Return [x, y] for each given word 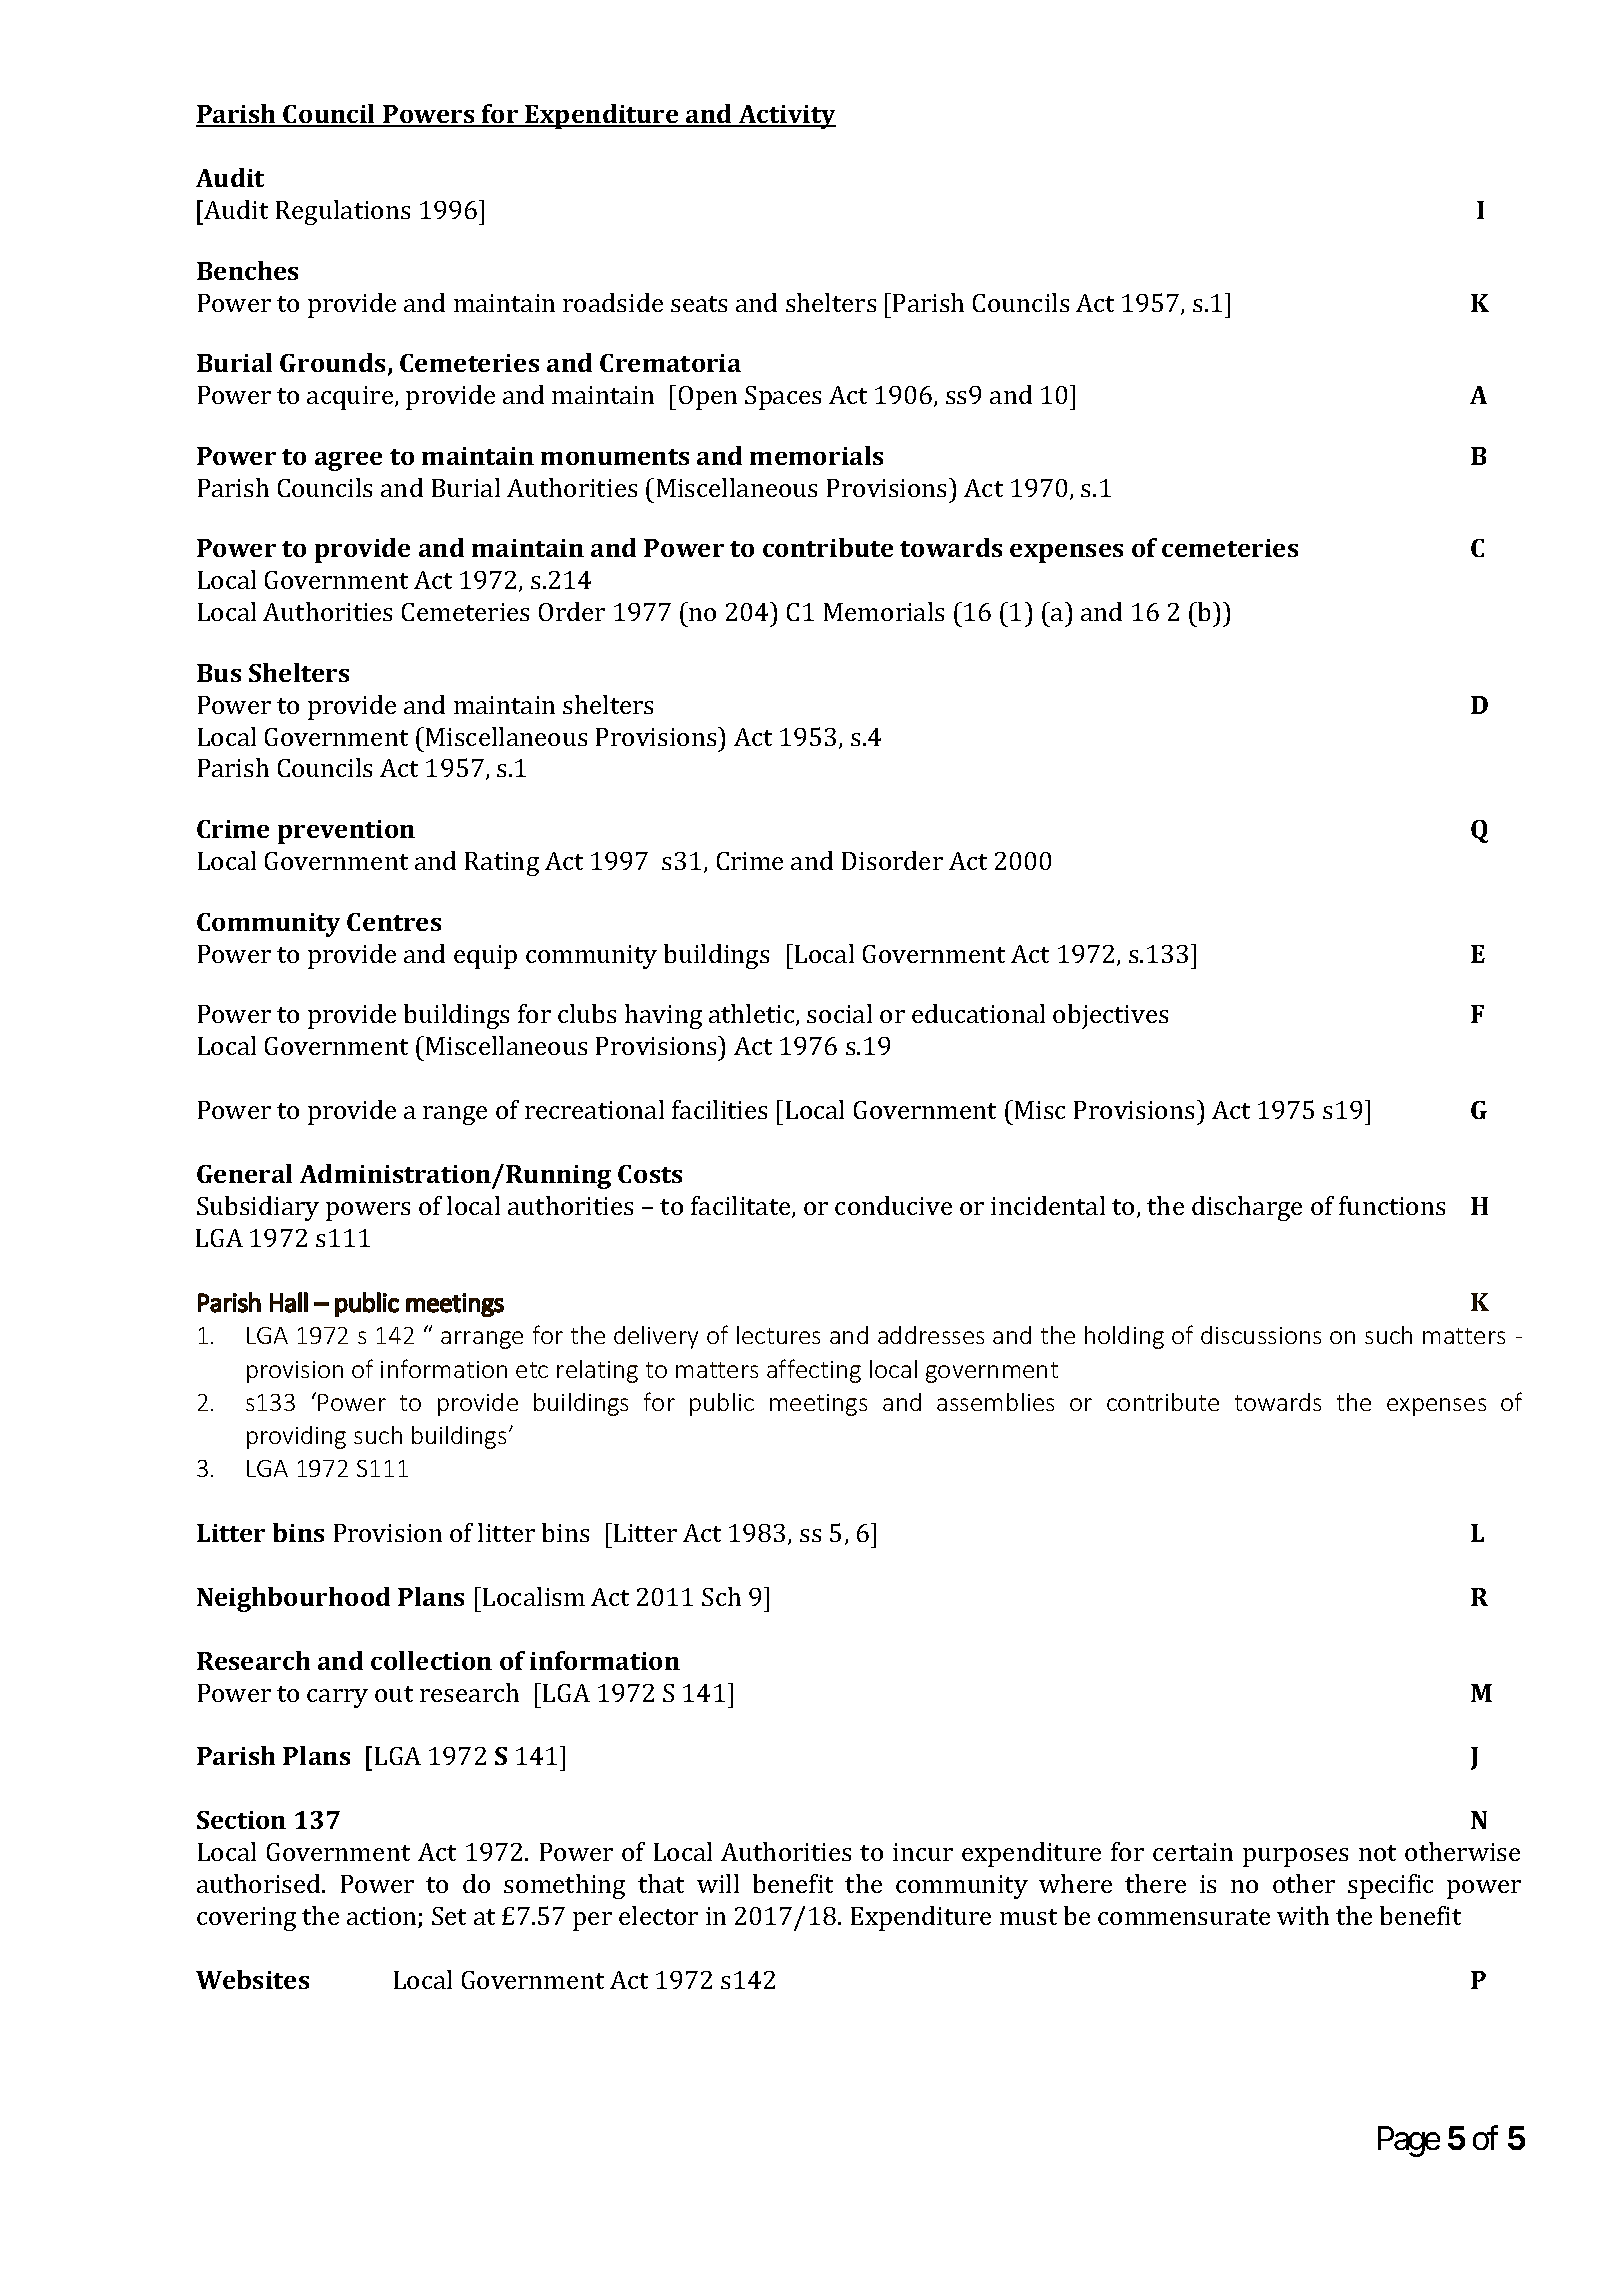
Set [449, 1916]
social [839, 1013]
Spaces [783, 398]
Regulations [343, 212]
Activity [786, 117]
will [718, 1883]
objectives [1110, 1016]
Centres [394, 922]
